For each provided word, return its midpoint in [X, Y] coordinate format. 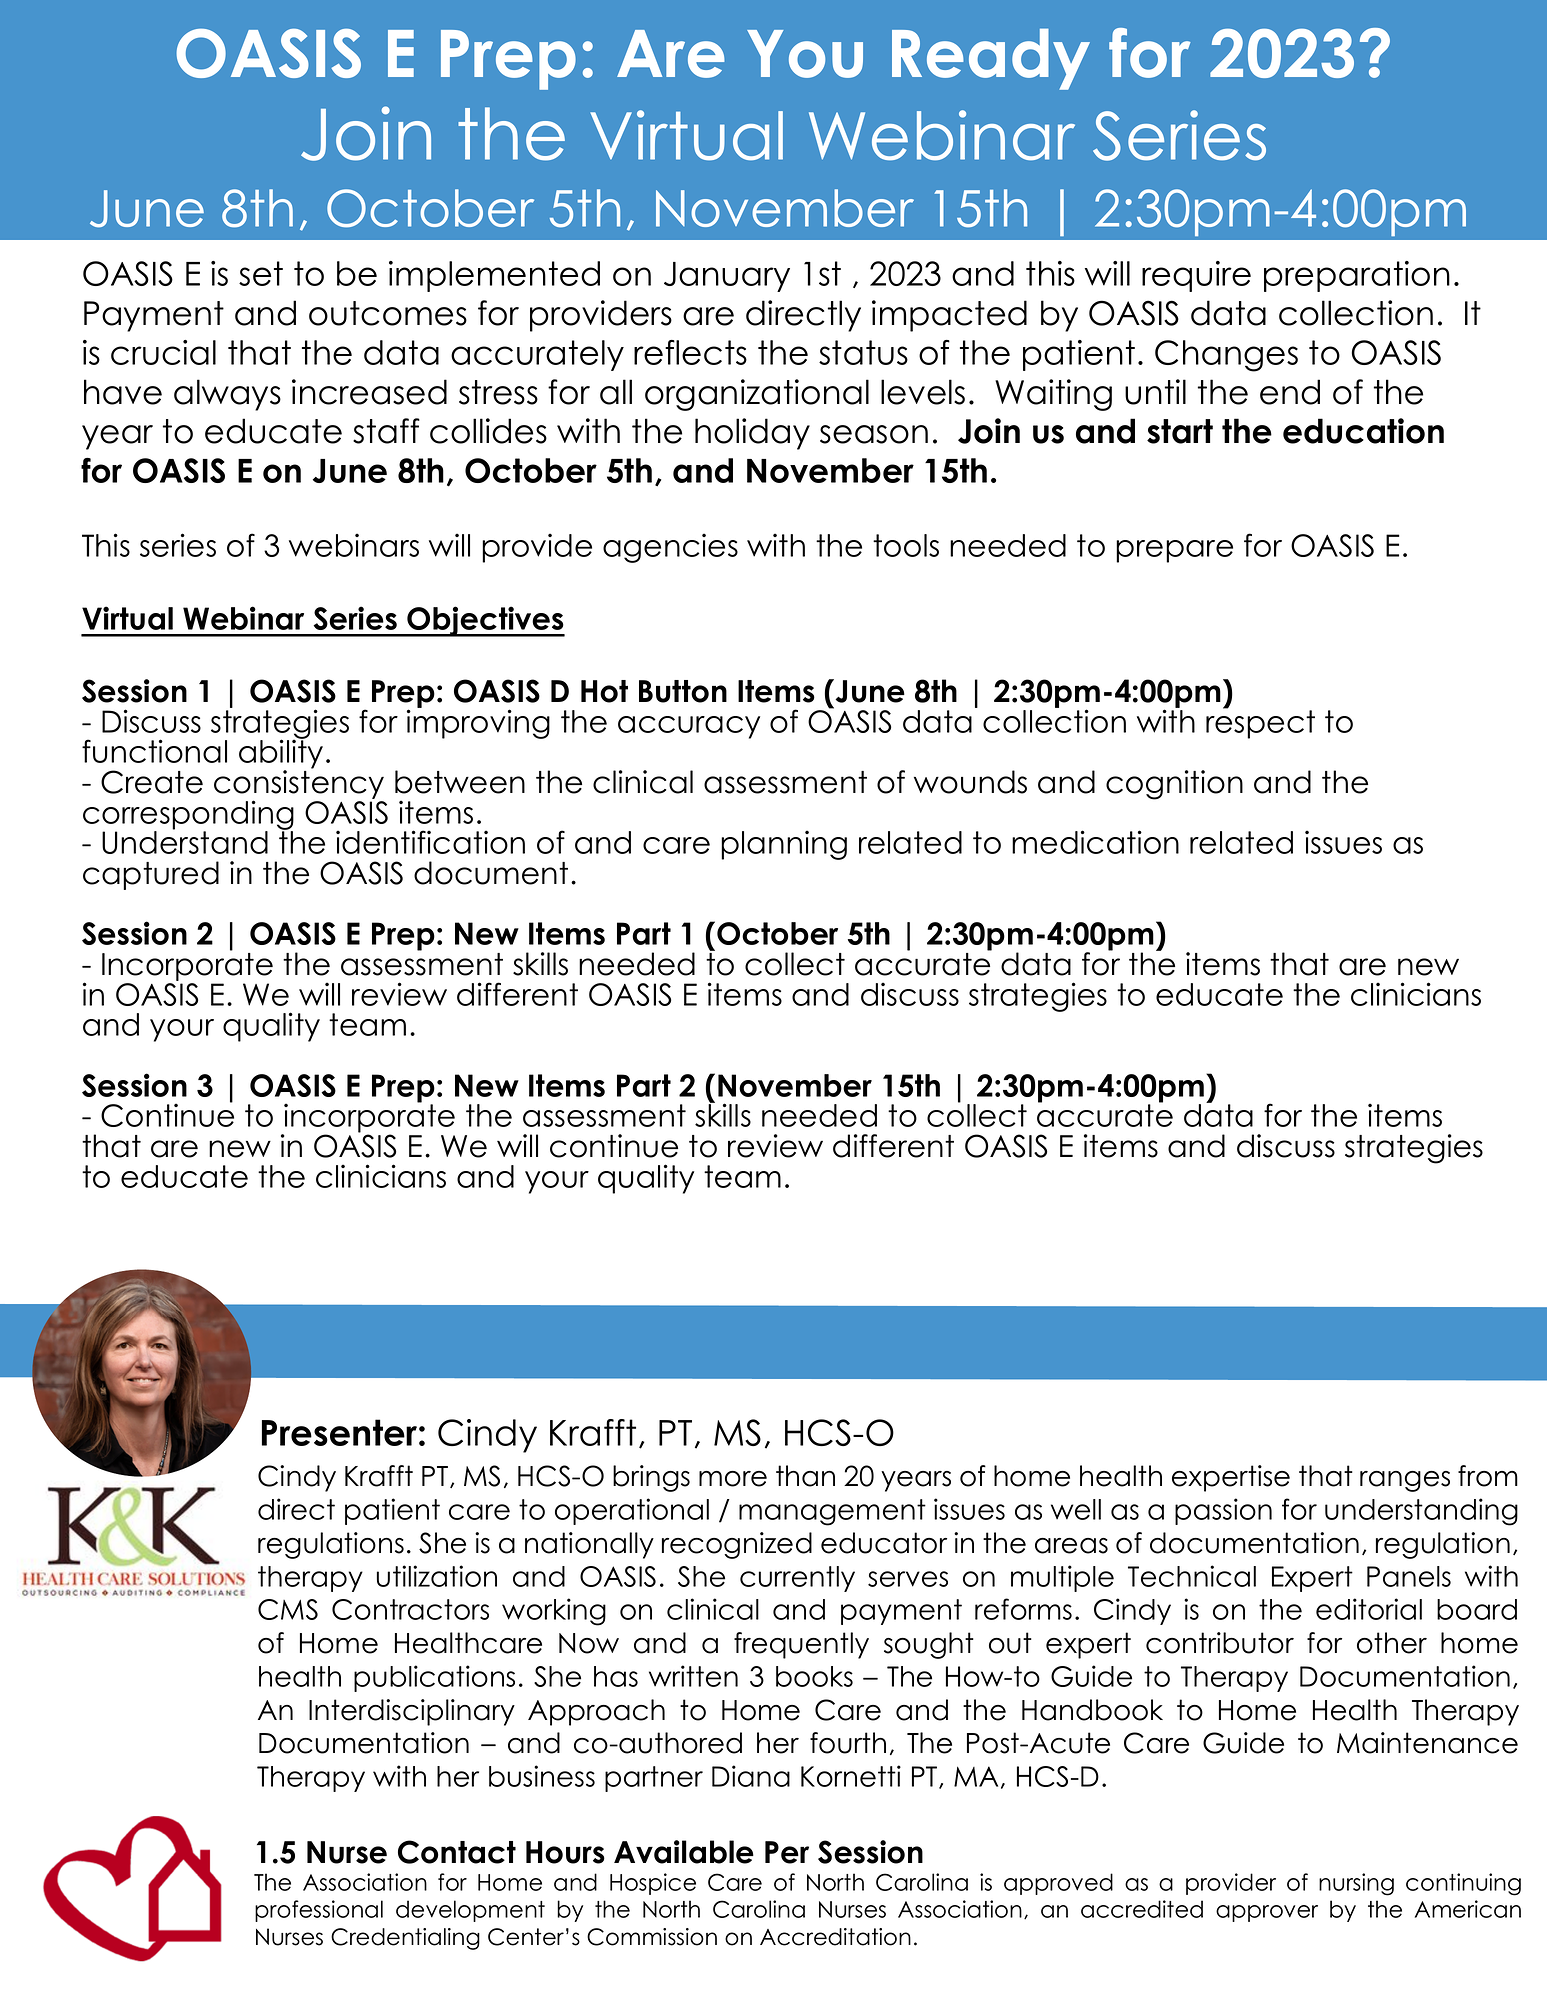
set [261, 273]
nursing [1356, 1884]
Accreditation [835, 1937]
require [1196, 276]
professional [319, 1911]
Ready [991, 59]
